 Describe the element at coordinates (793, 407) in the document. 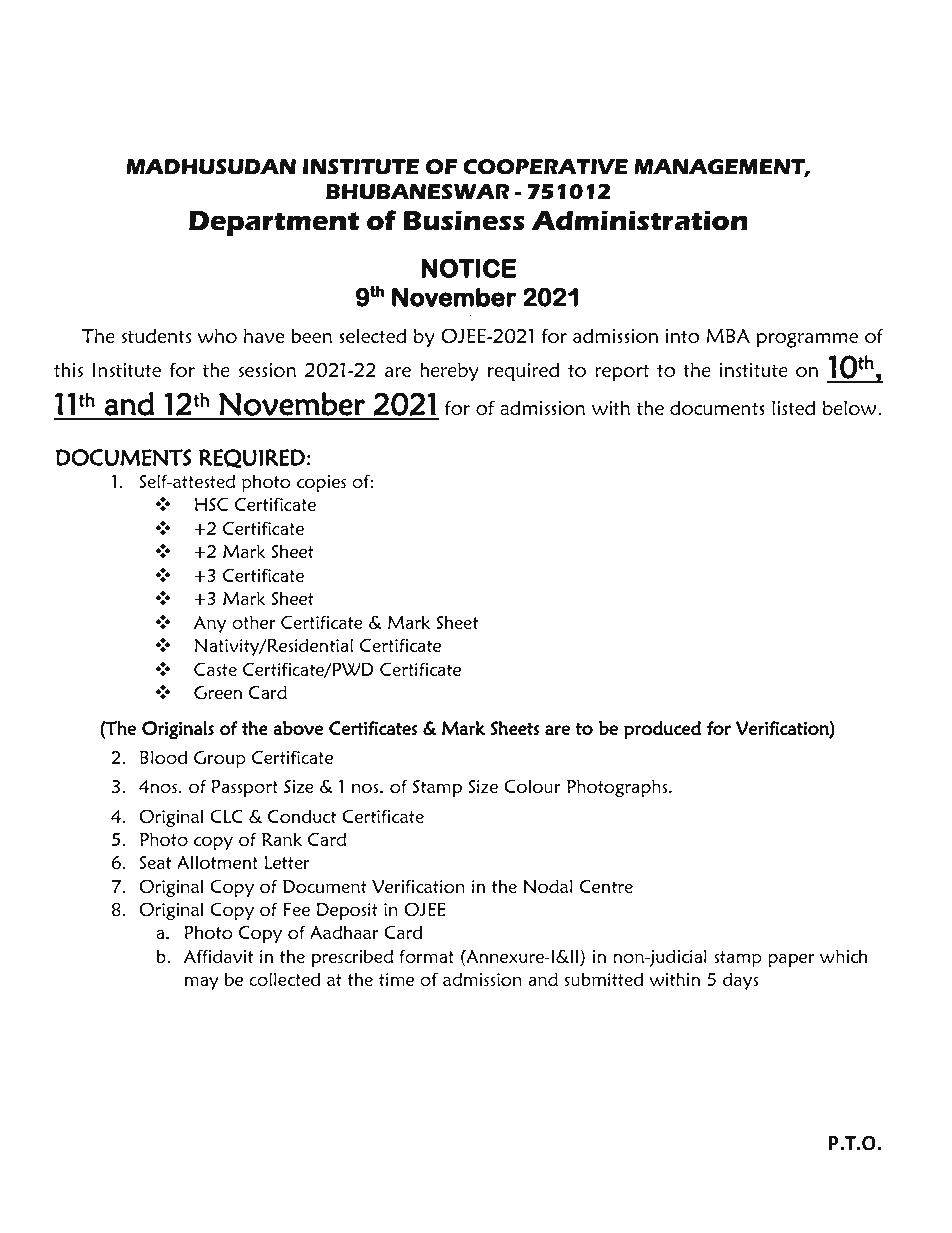

I see `listed` at that location.
